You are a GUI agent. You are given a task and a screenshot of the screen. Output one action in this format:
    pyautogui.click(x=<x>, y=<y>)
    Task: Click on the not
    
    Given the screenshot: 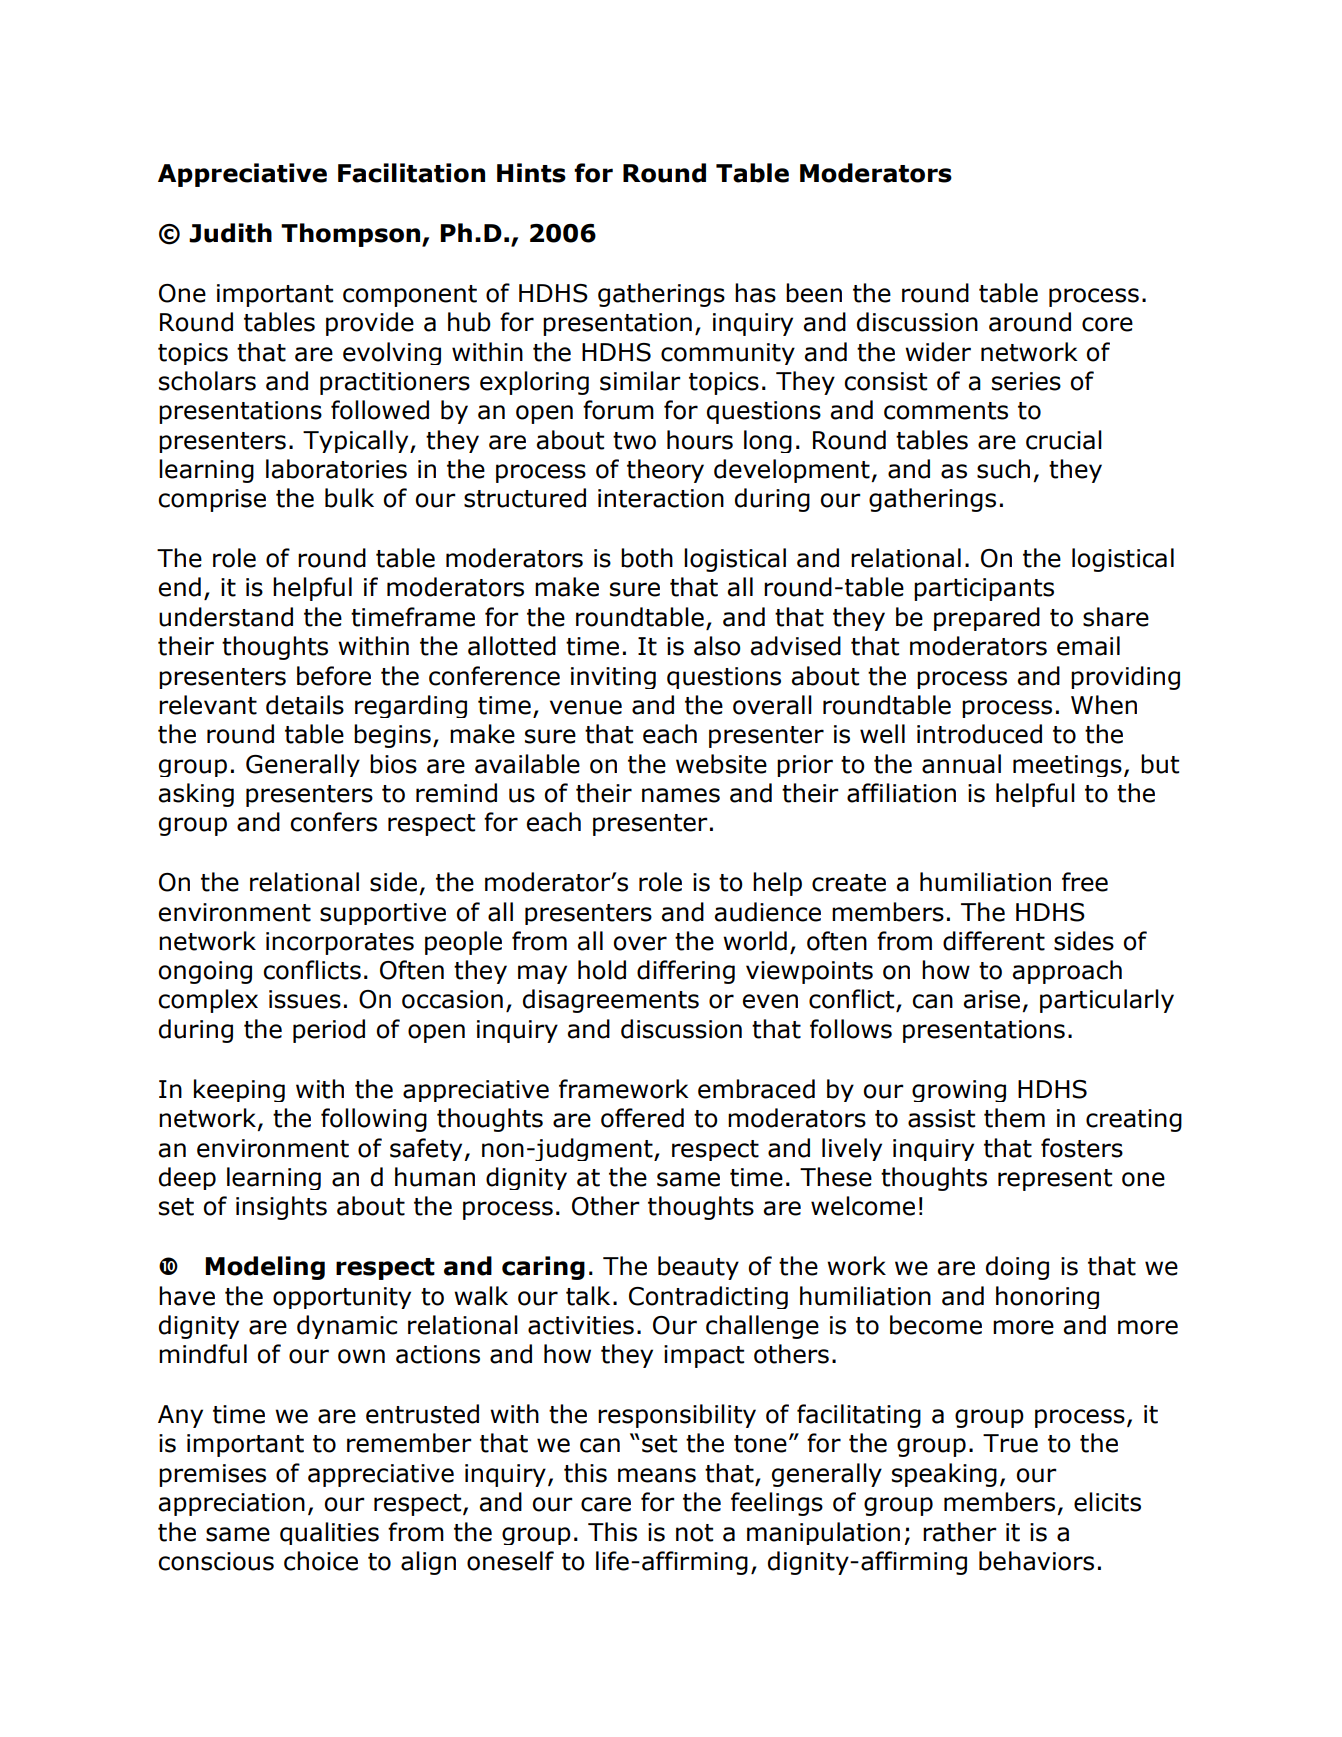 What is the action you would take?
    pyautogui.click(x=694, y=1533)
